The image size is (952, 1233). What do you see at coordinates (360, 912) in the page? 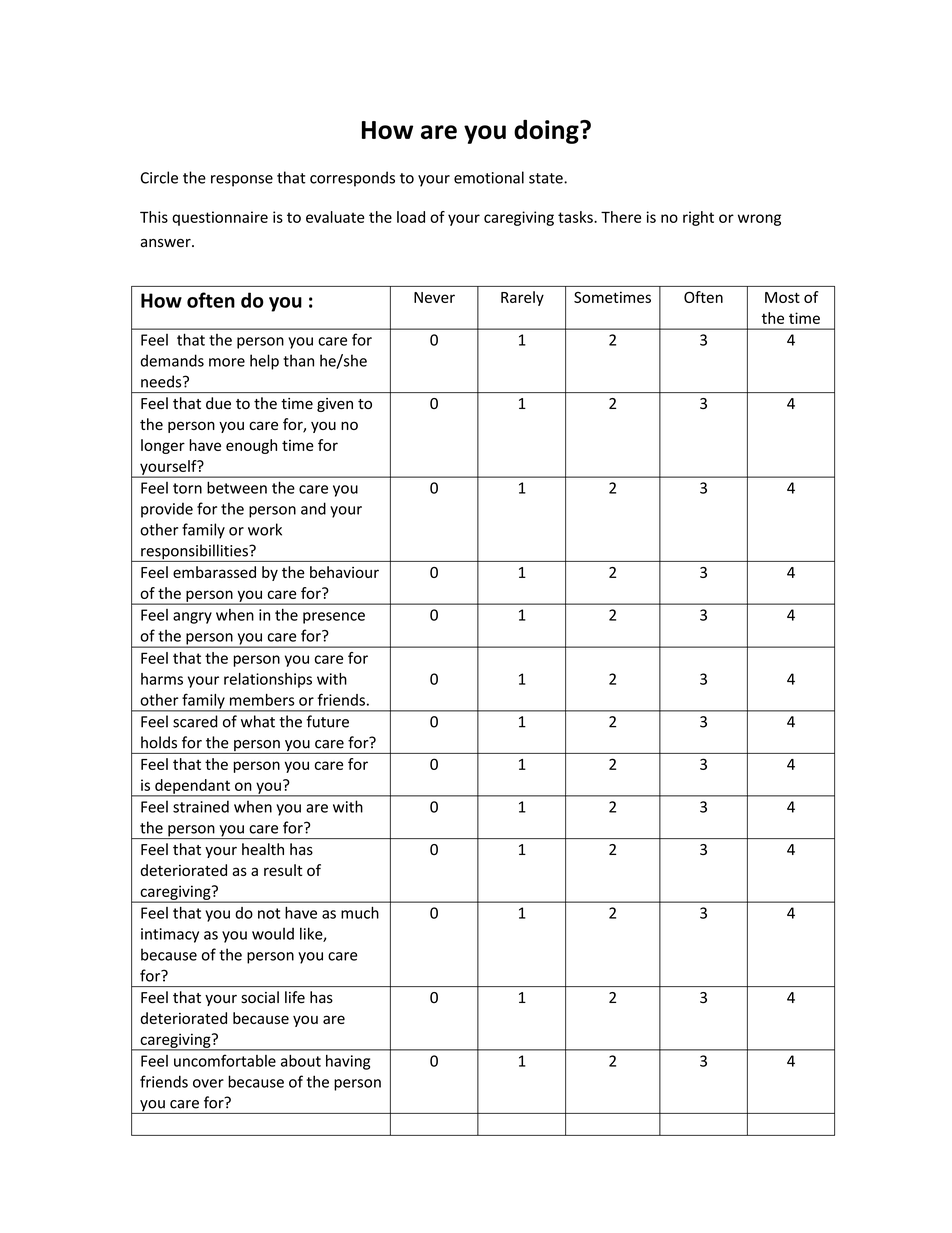
I see `much` at bounding box center [360, 912].
